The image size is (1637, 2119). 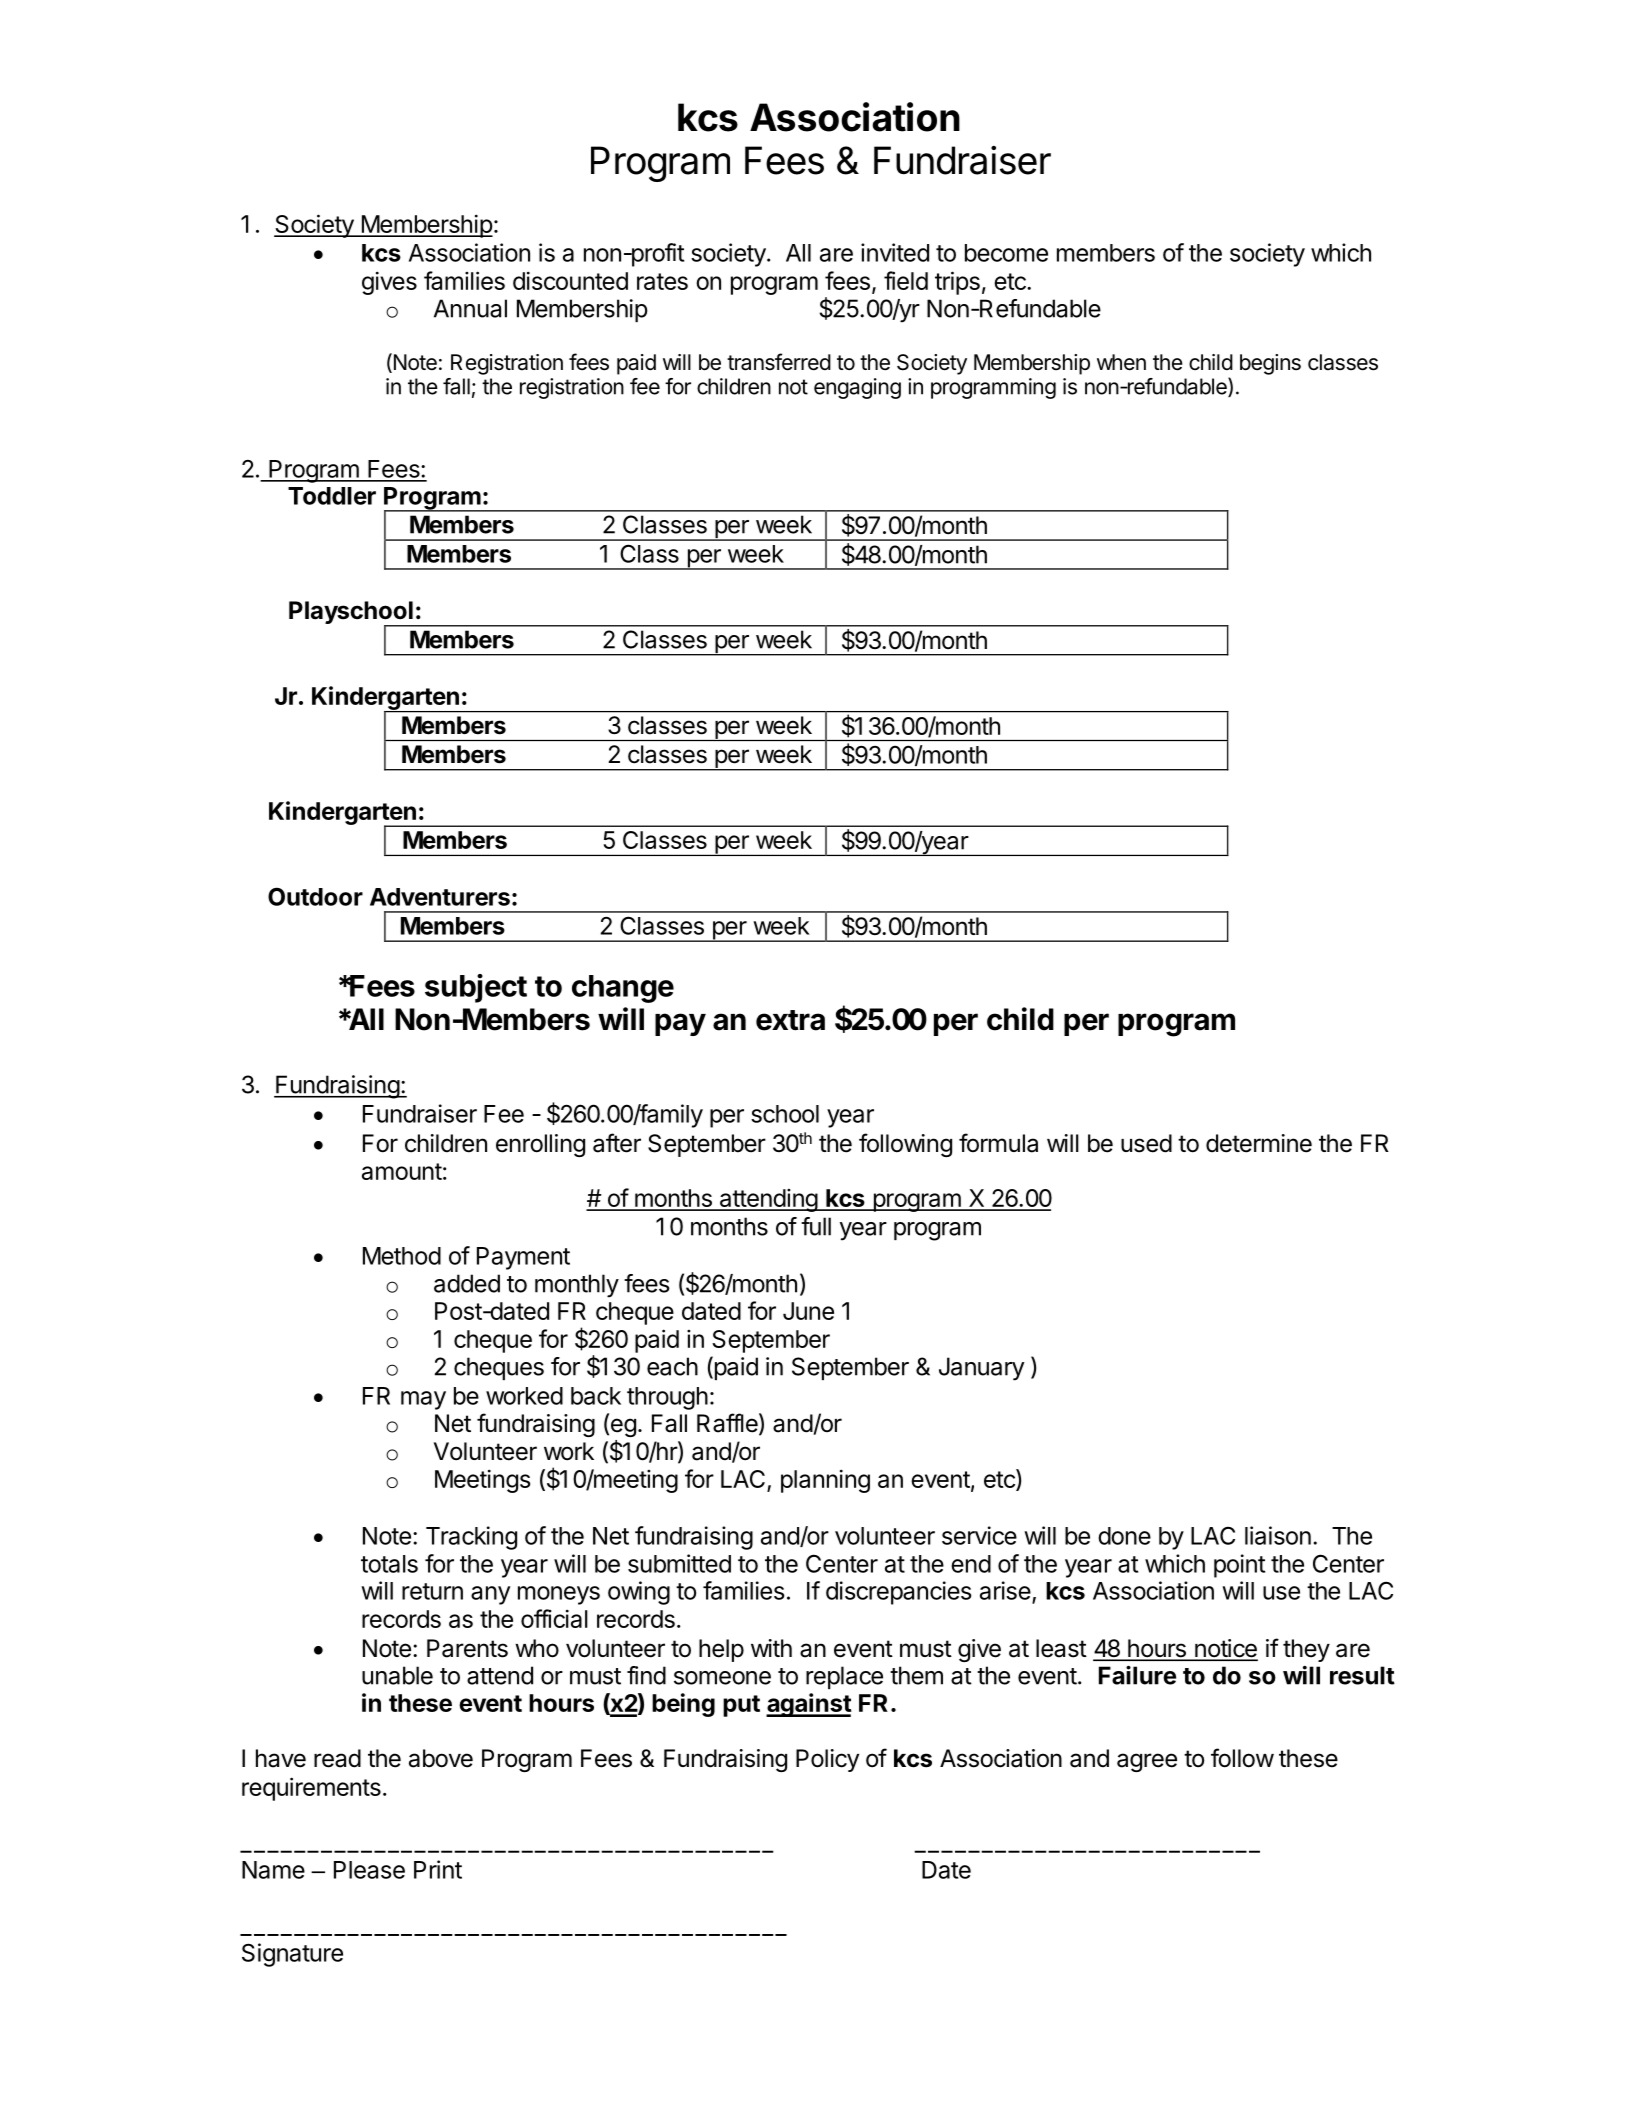 I want to click on Annual, so click(x=470, y=308).
